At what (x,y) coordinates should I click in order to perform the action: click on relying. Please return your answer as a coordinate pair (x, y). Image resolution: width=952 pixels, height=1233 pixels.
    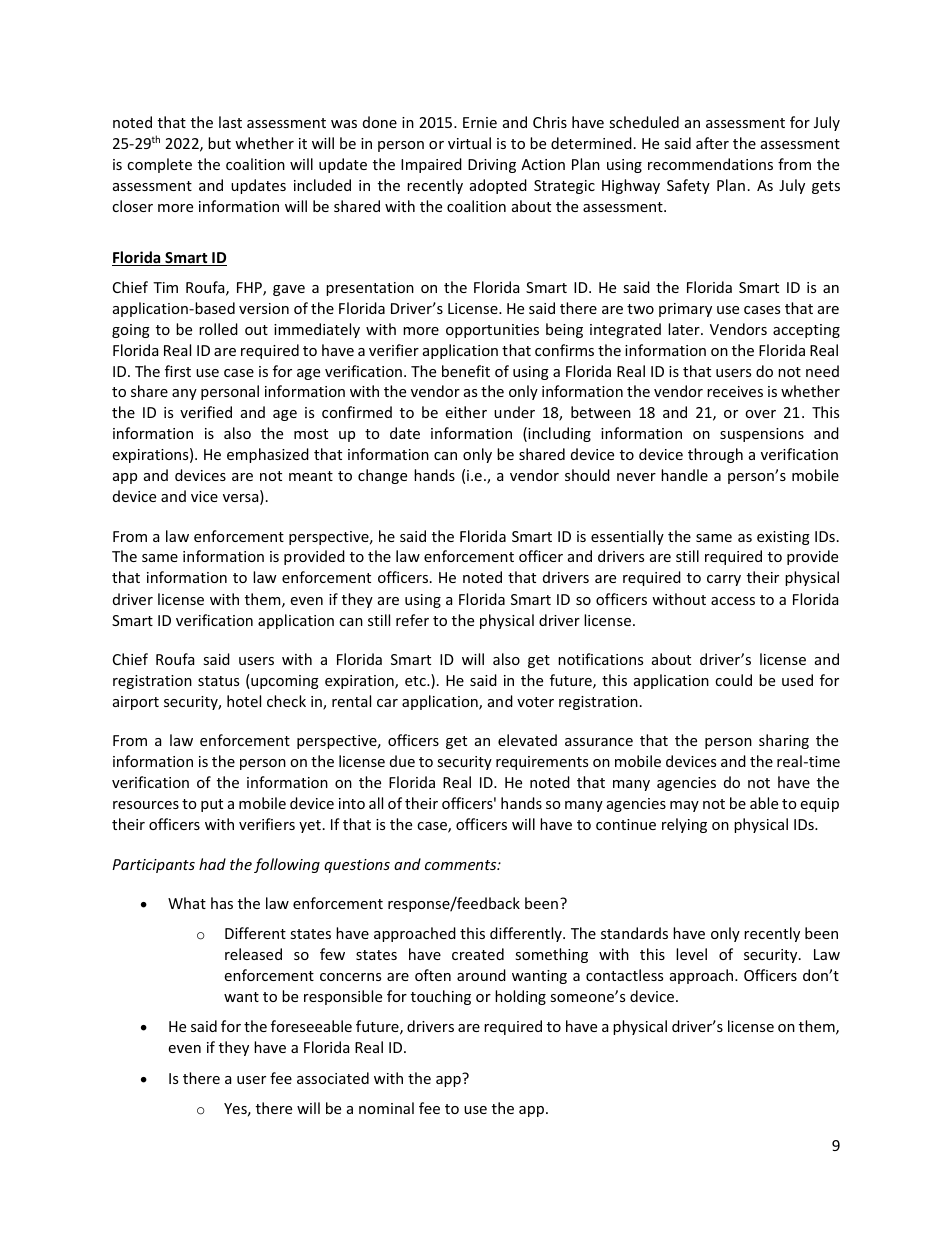
    Looking at the image, I should click on (684, 825).
